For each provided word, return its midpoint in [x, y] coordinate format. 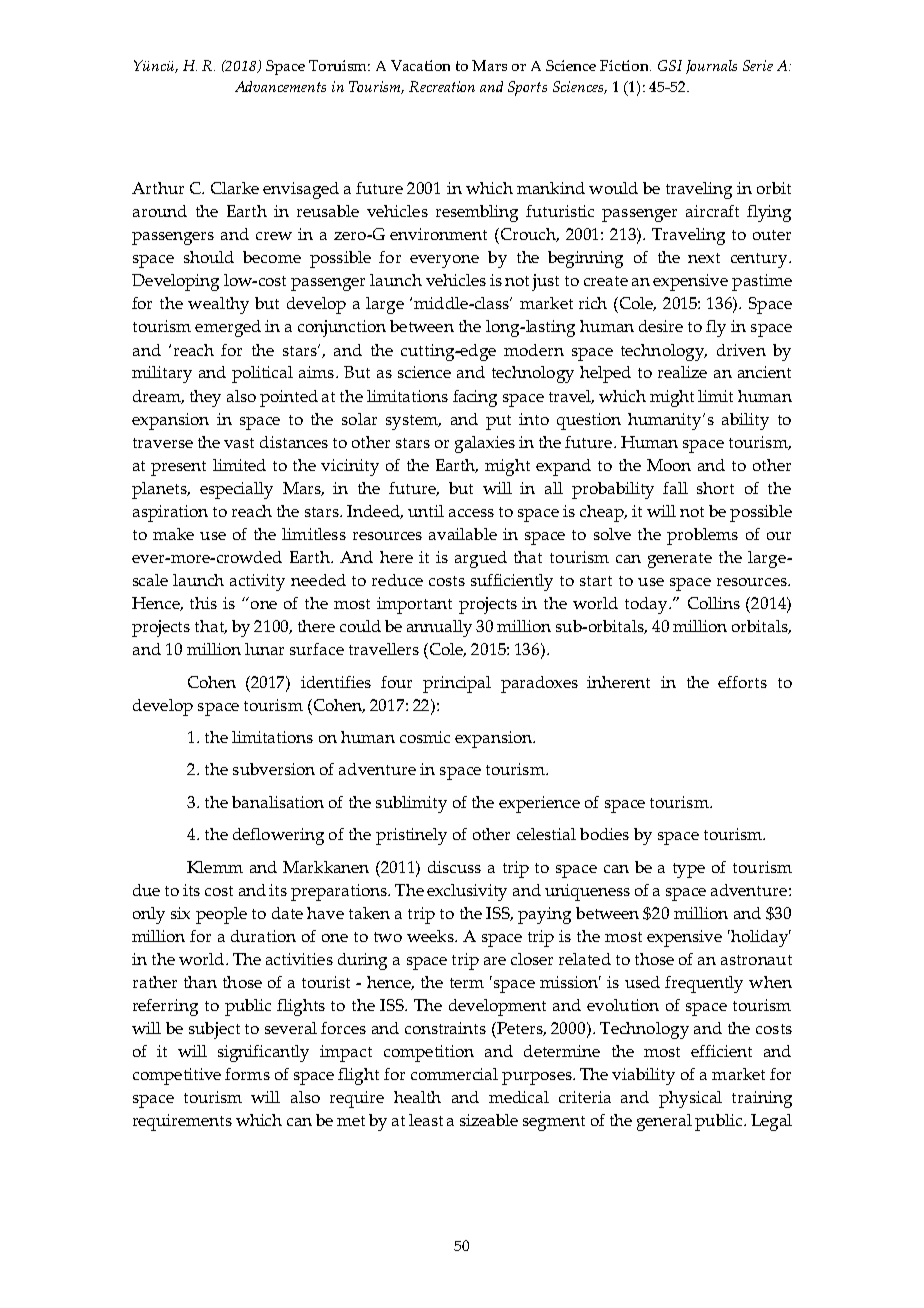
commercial [454, 1074]
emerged [228, 328]
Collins [714, 603]
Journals [711, 67]
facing [475, 398]
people [221, 915]
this [203, 603]
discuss [454, 867]
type [689, 870]
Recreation [442, 86]
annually [439, 628]
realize [682, 372]
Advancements [280, 86]
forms [247, 1074]
